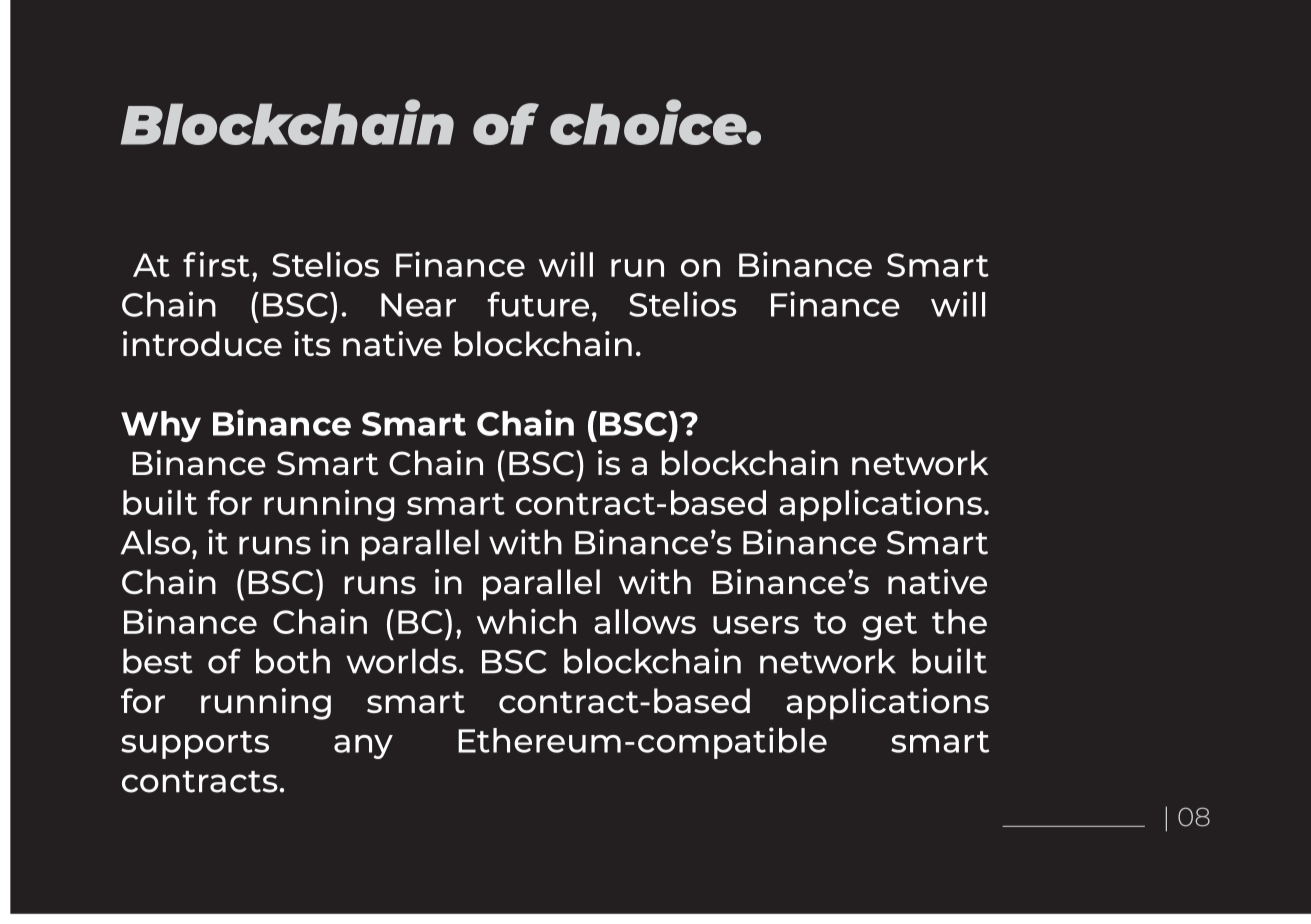 The width and height of the page is (1311, 924). What do you see at coordinates (202, 343) in the page?
I see `introduce` at bounding box center [202, 343].
